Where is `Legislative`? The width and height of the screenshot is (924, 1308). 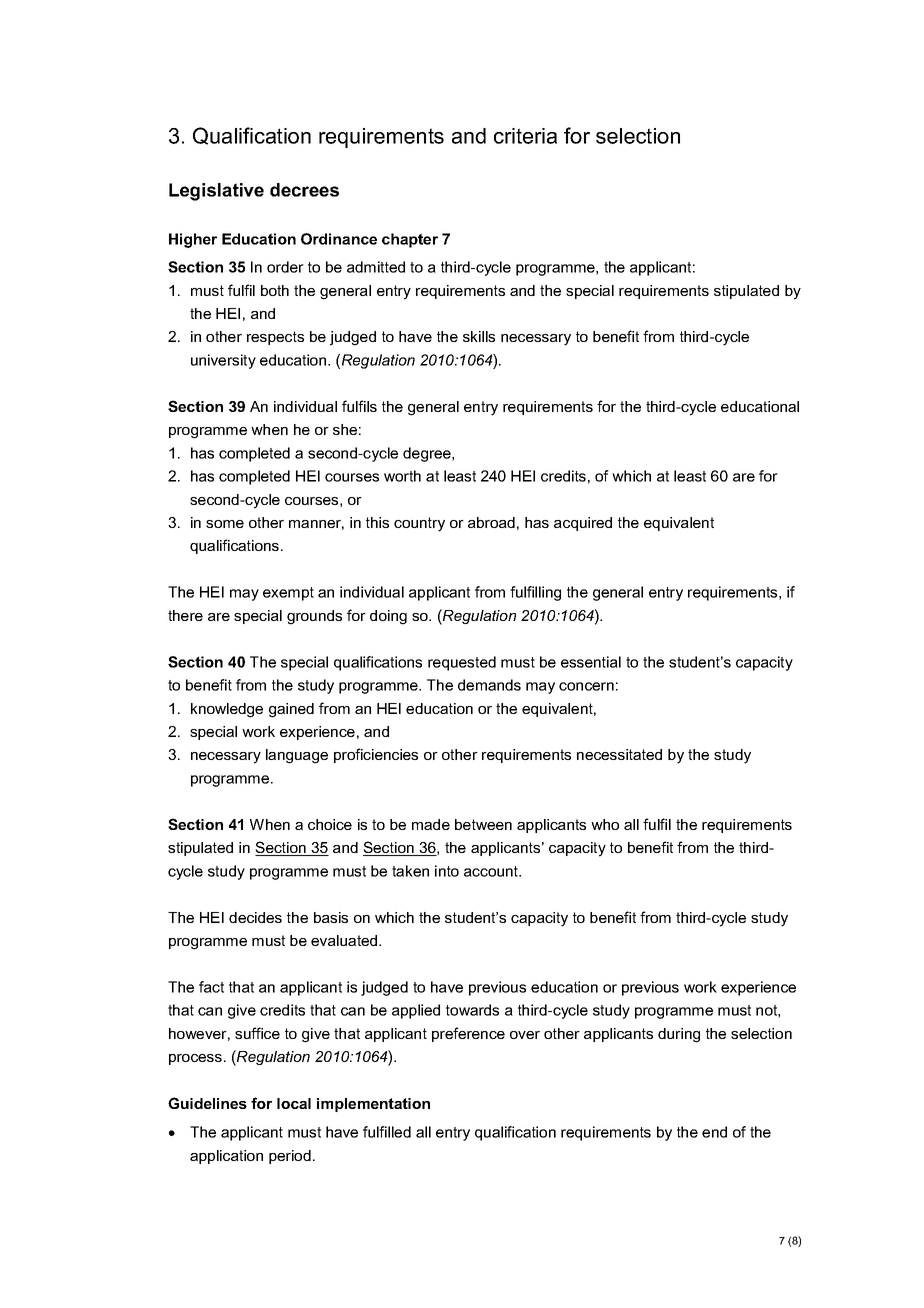 Legislative is located at coordinates (216, 192).
